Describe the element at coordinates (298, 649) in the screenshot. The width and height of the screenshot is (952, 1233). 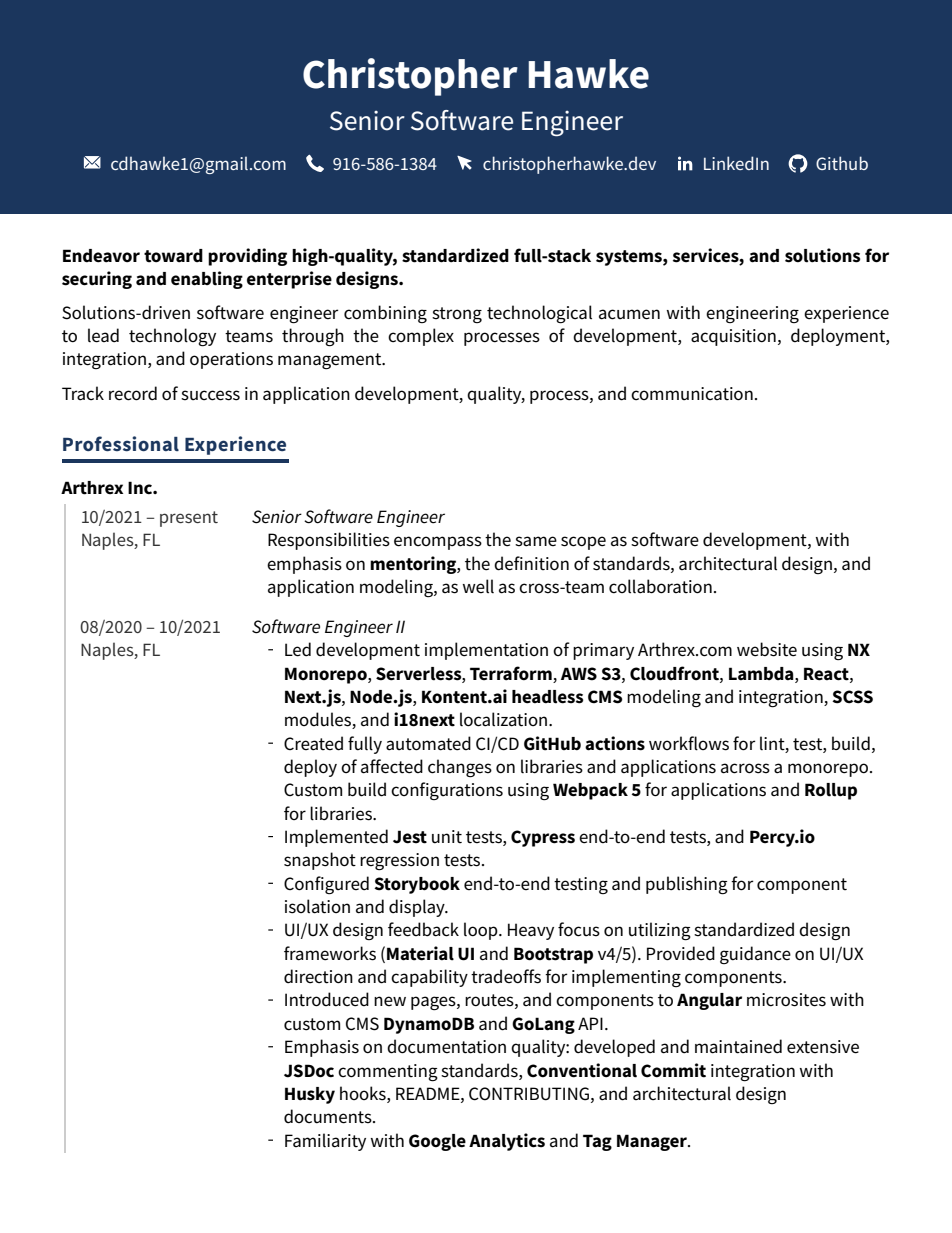
I see `Led` at that location.
